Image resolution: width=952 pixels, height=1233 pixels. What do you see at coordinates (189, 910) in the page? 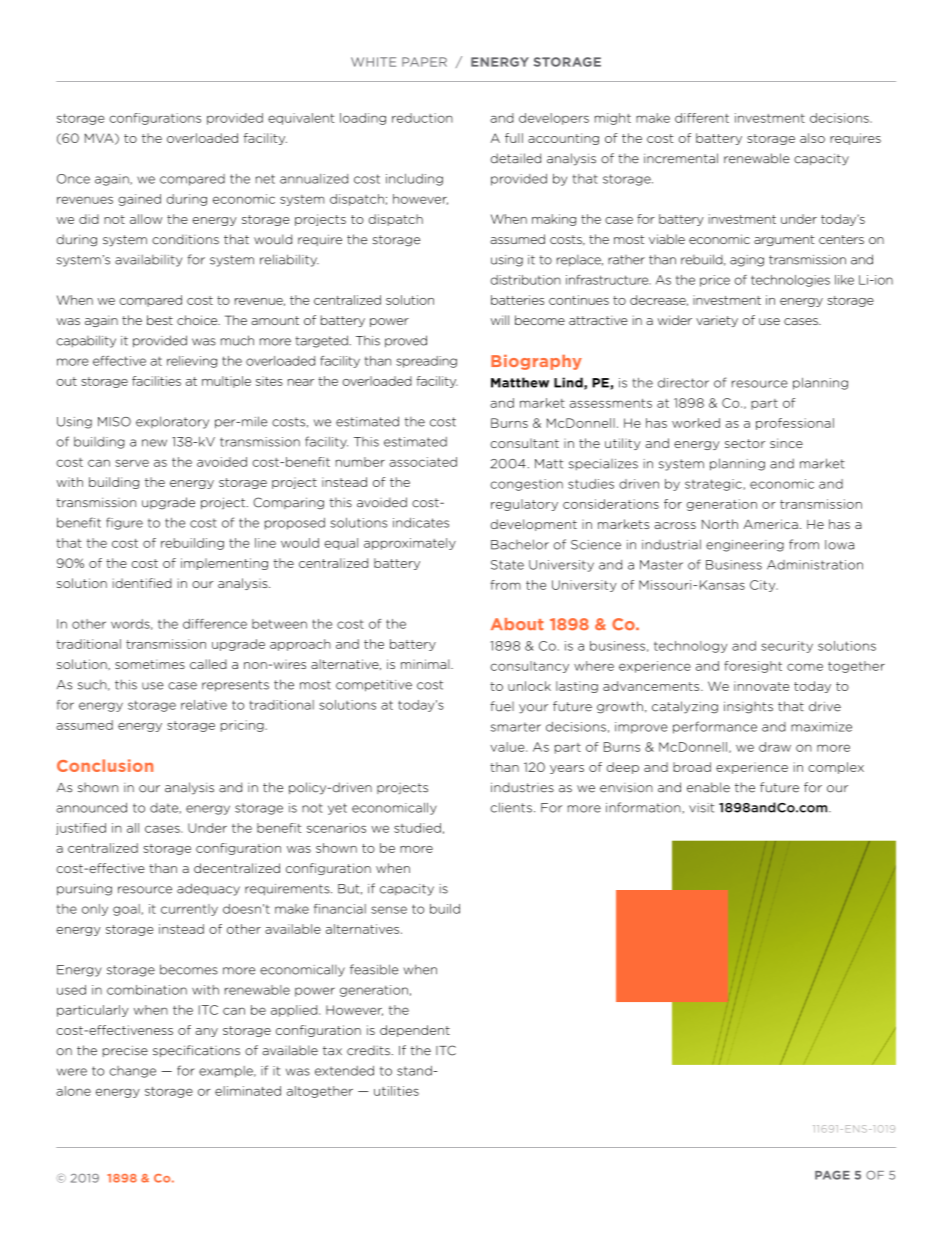
I see `currently` at bounding box center [189, 910].
